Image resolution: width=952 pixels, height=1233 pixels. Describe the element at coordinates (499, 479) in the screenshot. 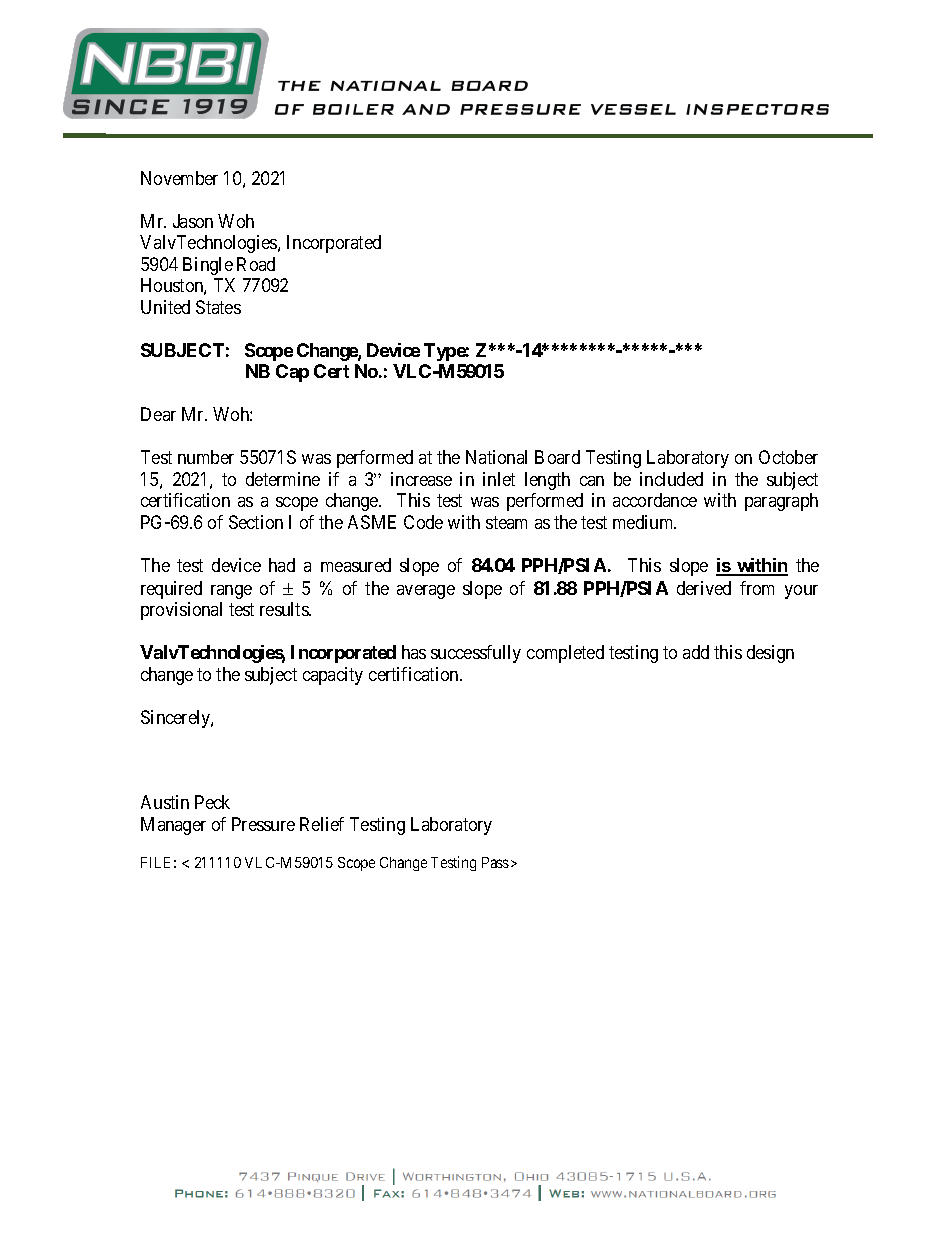

I see `inlet` at that location.
